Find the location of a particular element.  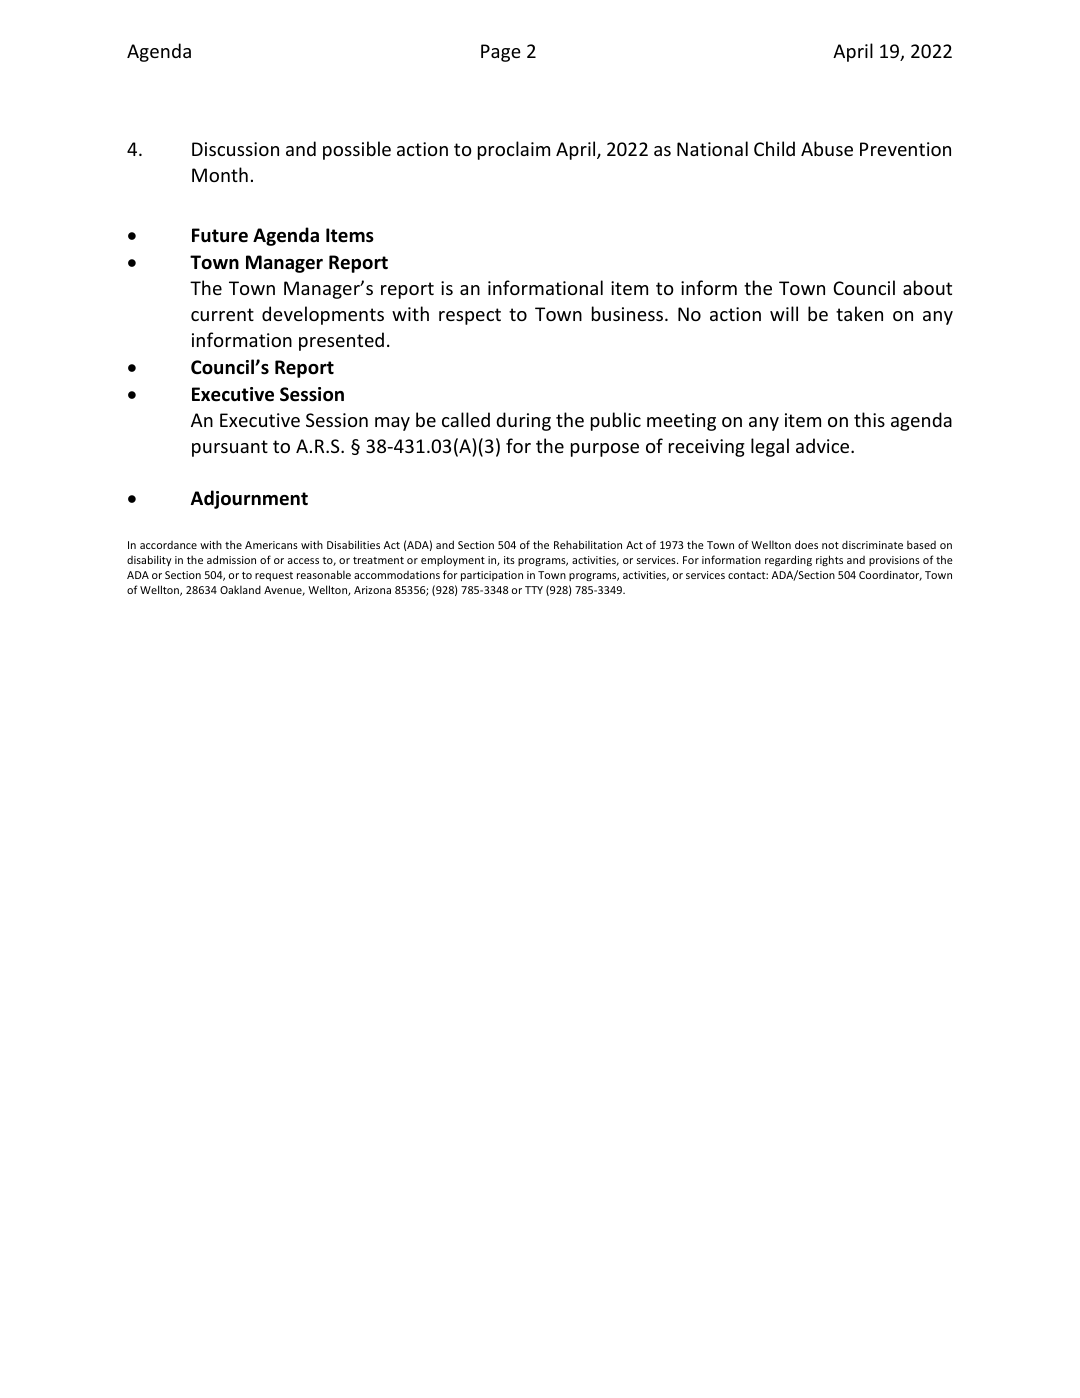

business is located at coordinates (629, 313).
